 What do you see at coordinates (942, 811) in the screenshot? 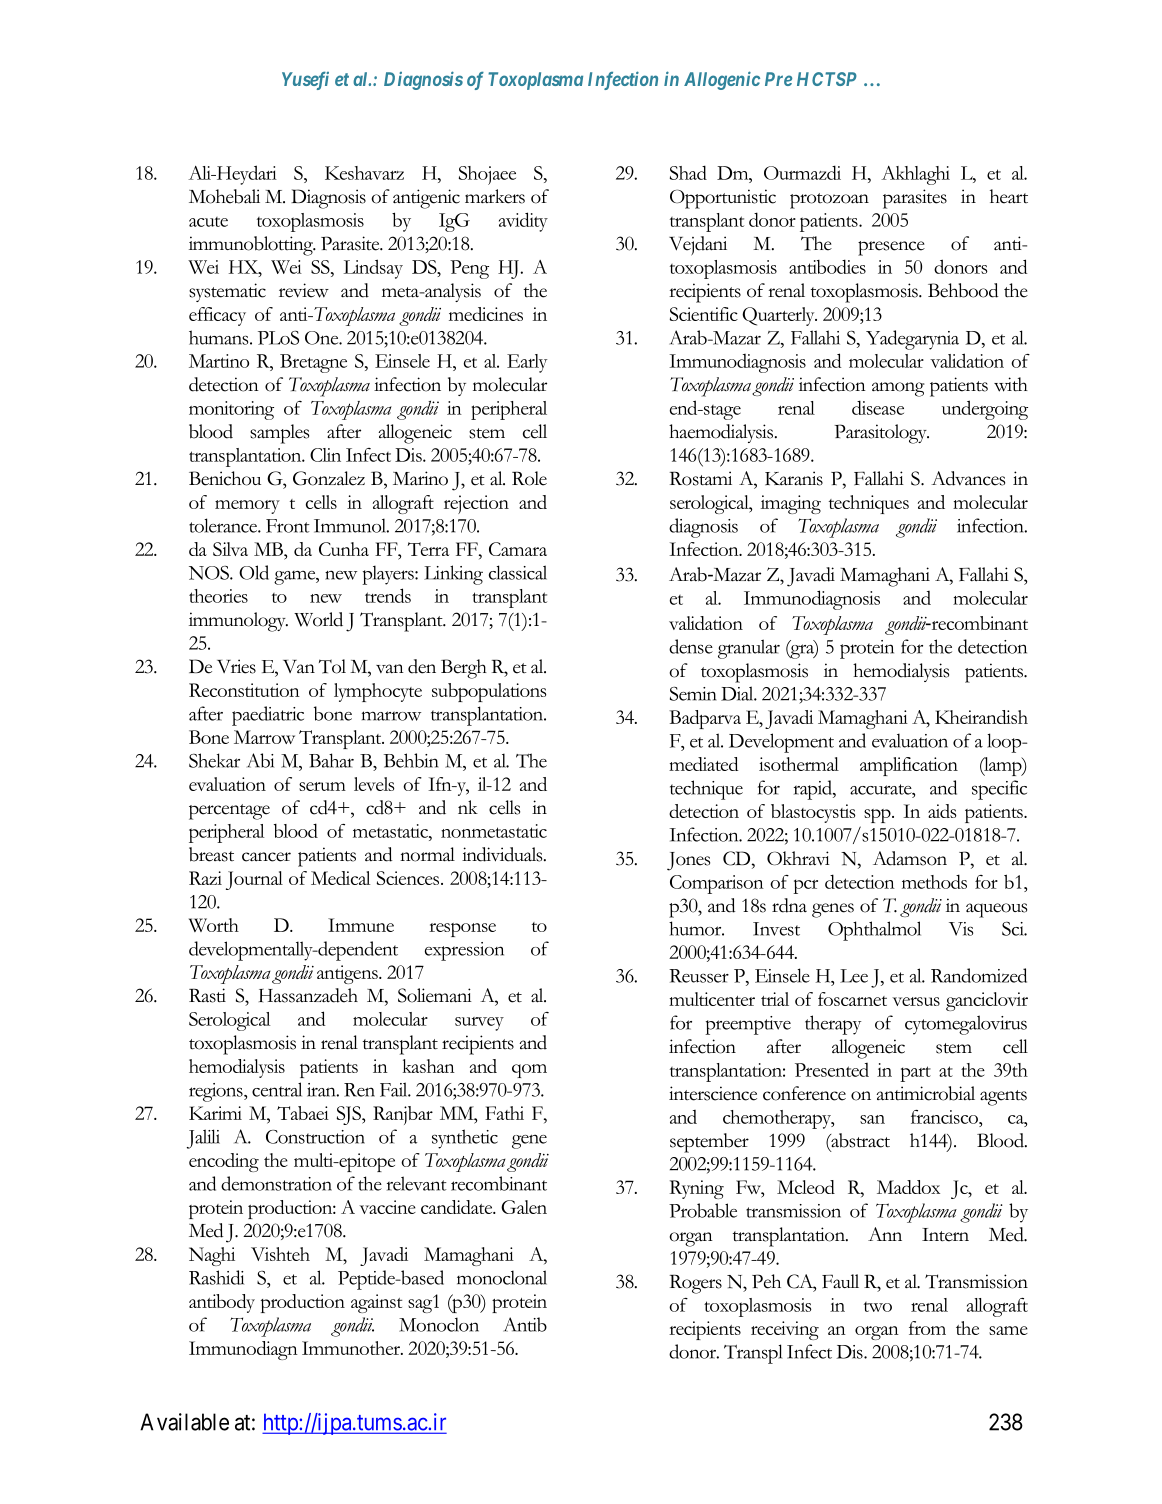
I see `aids` at bounding box center [942, 811].
